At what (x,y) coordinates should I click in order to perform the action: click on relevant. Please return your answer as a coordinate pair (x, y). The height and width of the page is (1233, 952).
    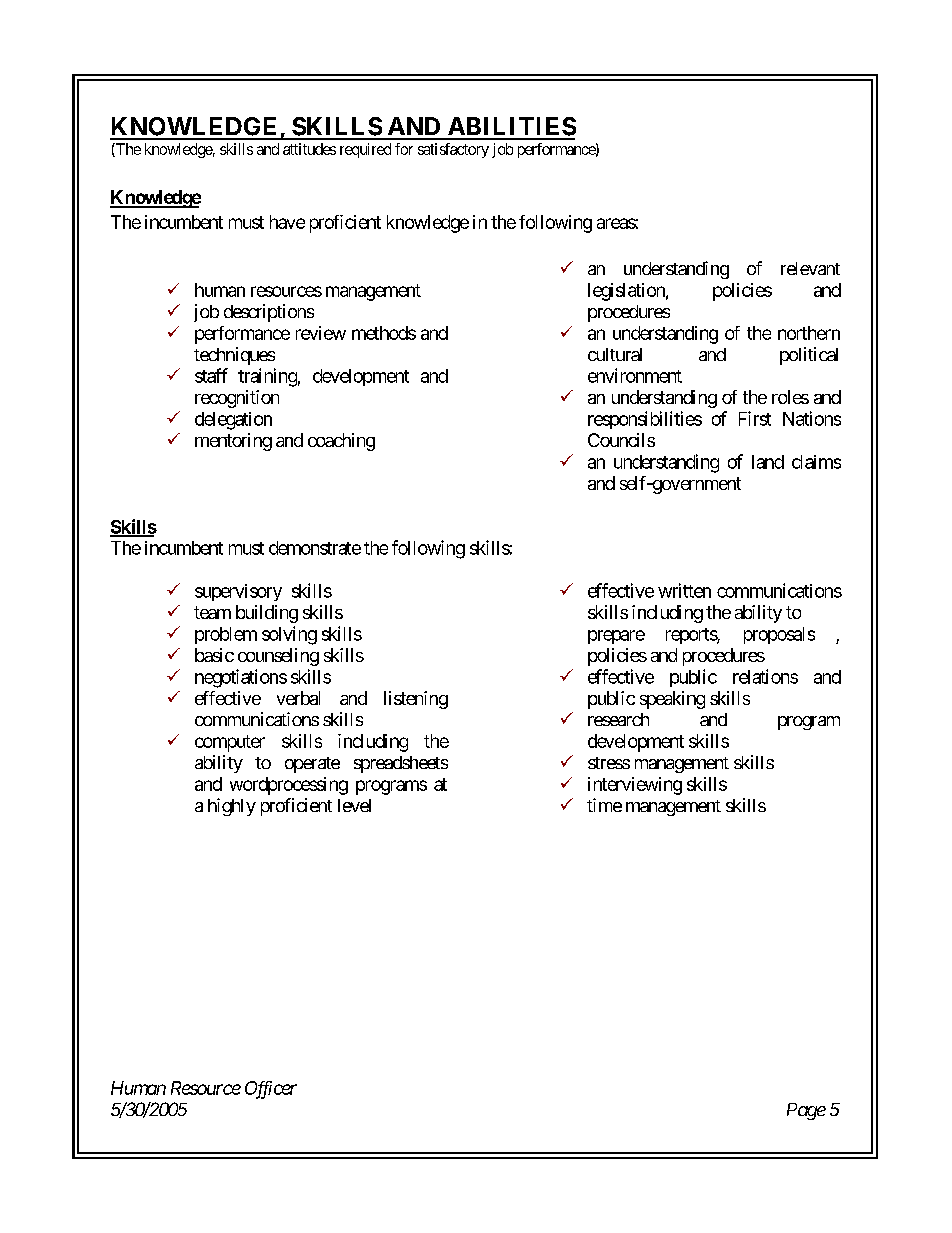
    Looking at the image, I should click on (810, 268).
